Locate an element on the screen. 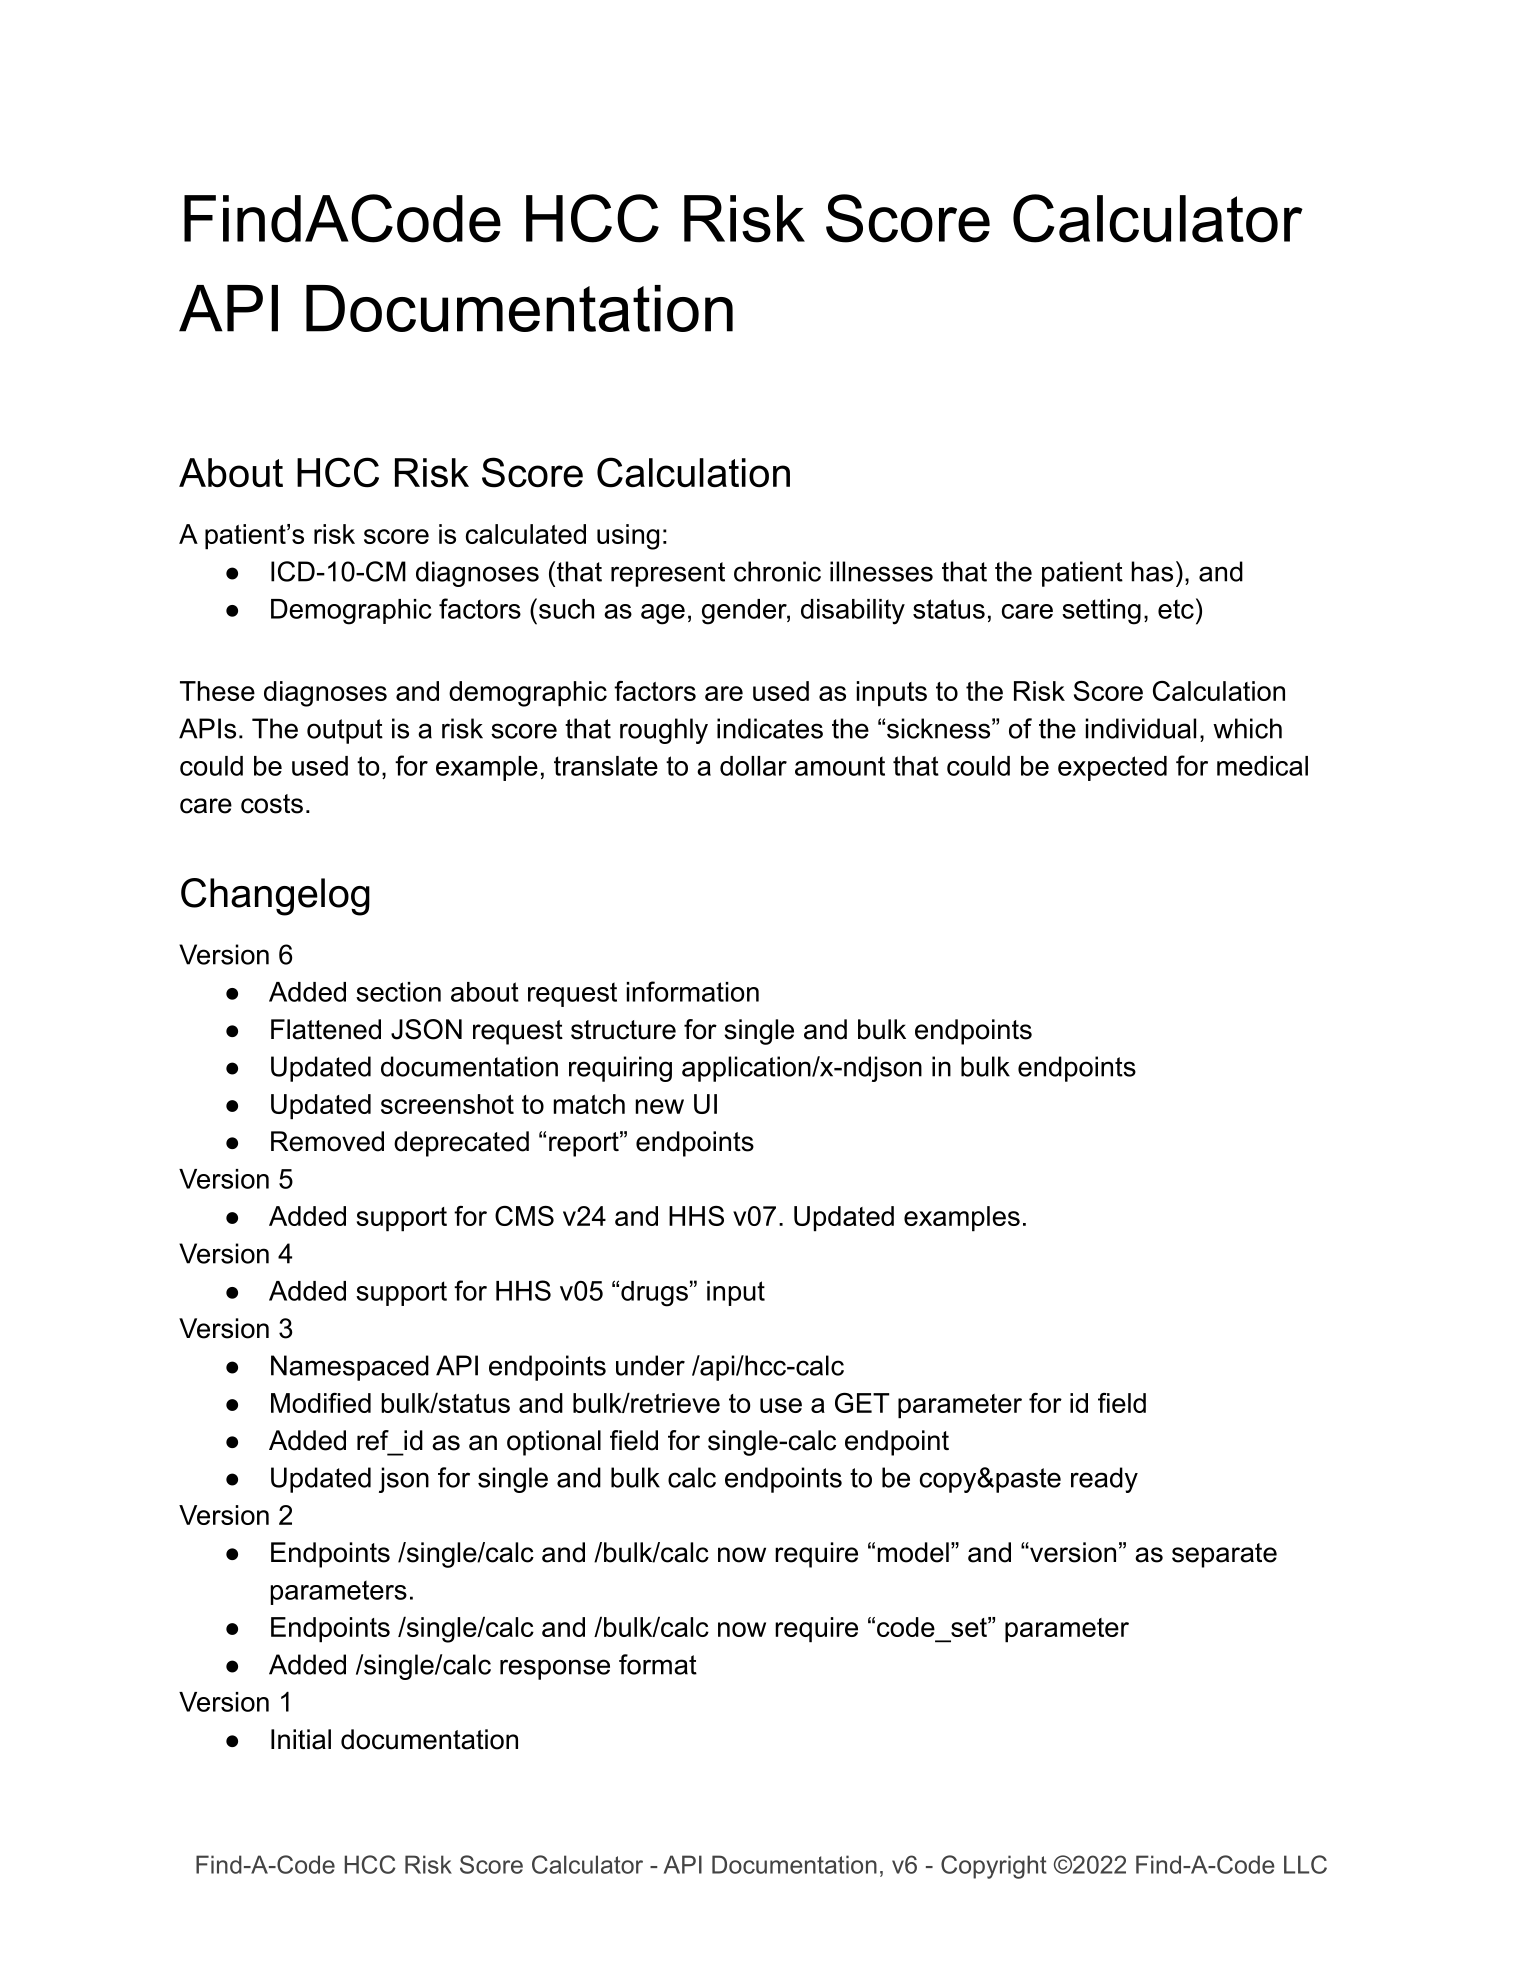 The width and height of the screenshot is (1524, 1973). dollar is located at coordinates (753, 766).
